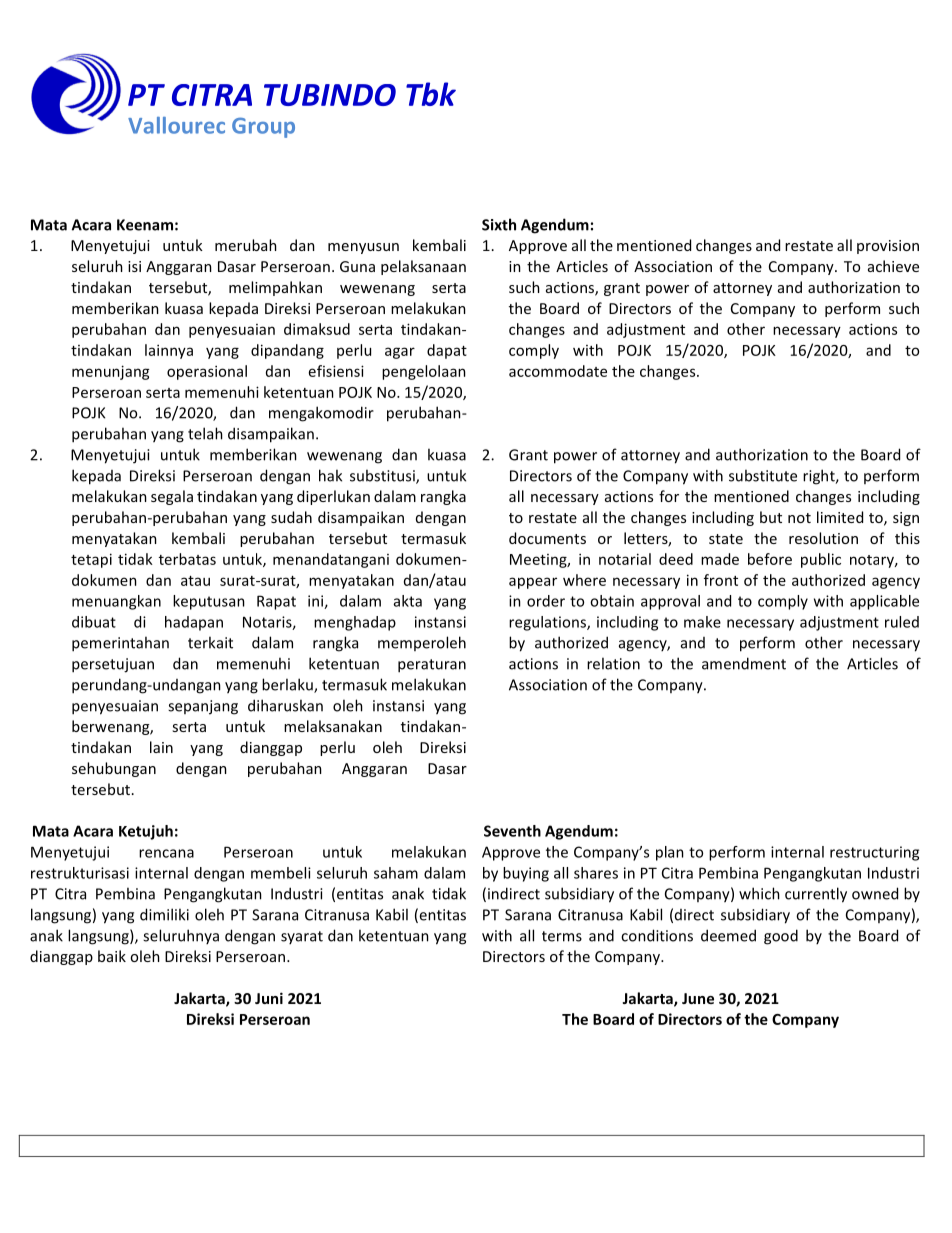  What do you see at coordinates (269, 998) in the document?
I see `Juni` at bounding box center [269, 998].
